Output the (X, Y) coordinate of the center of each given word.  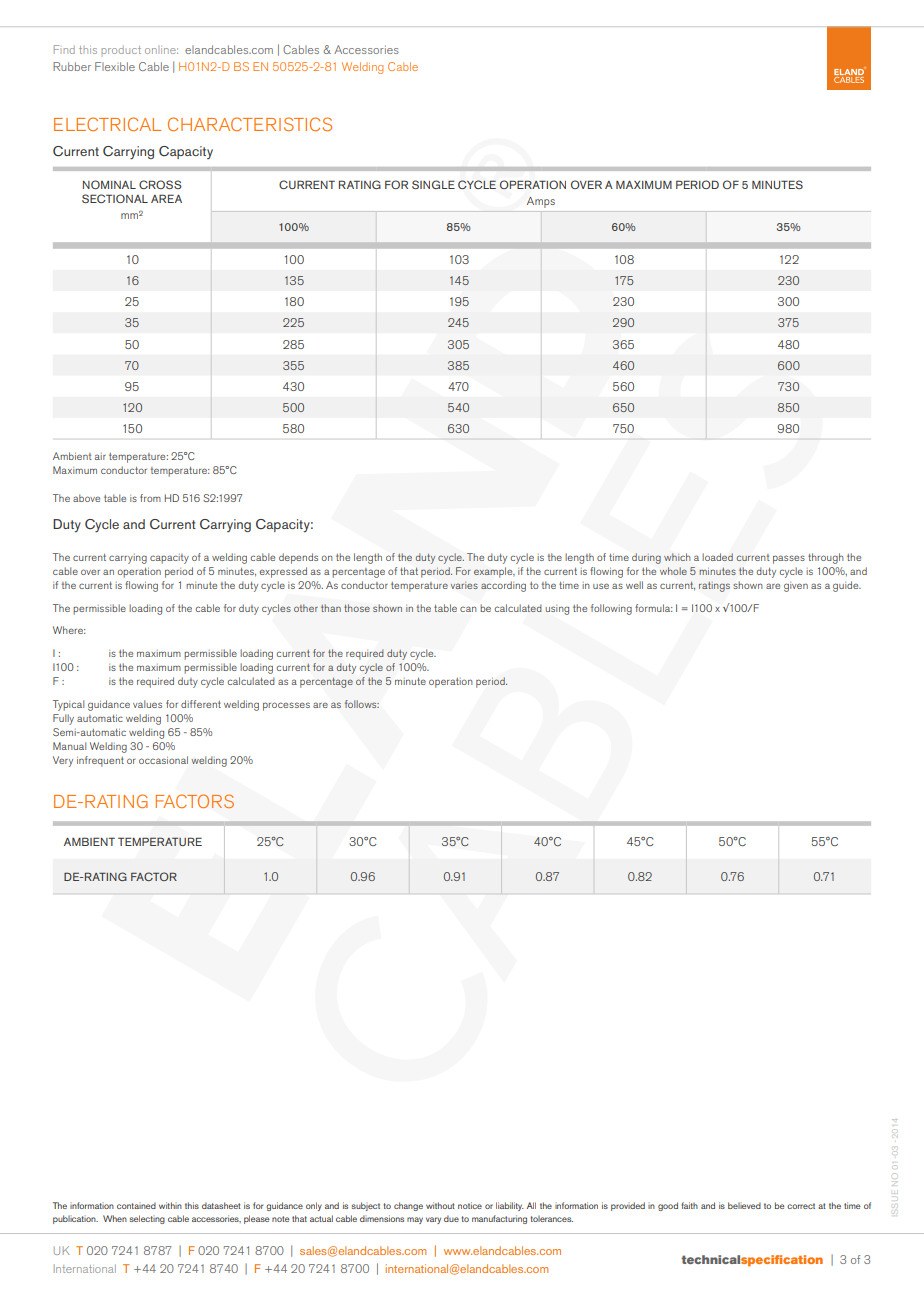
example (494, 572)
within (170, 1205)
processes (286, 706)
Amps (541, 202)
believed (744, 1205)
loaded (717, 557)
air (100, 456)
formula (653, 608)
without (440, 1205)
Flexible (115, 66)
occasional (163, 760)
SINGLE (433, 184)
